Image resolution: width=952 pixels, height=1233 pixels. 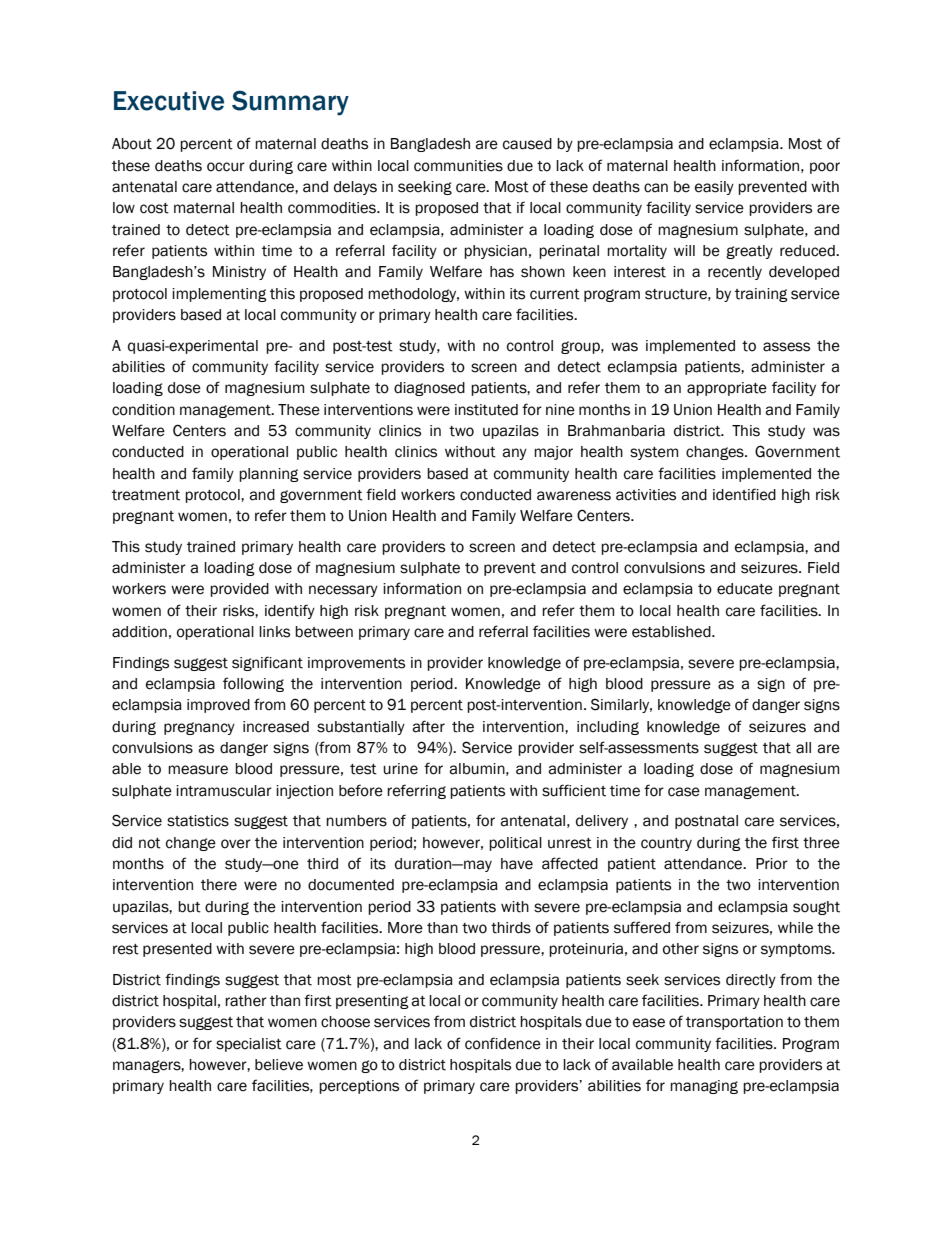 I want to click on transportation, so click(x=734, y=1023).
